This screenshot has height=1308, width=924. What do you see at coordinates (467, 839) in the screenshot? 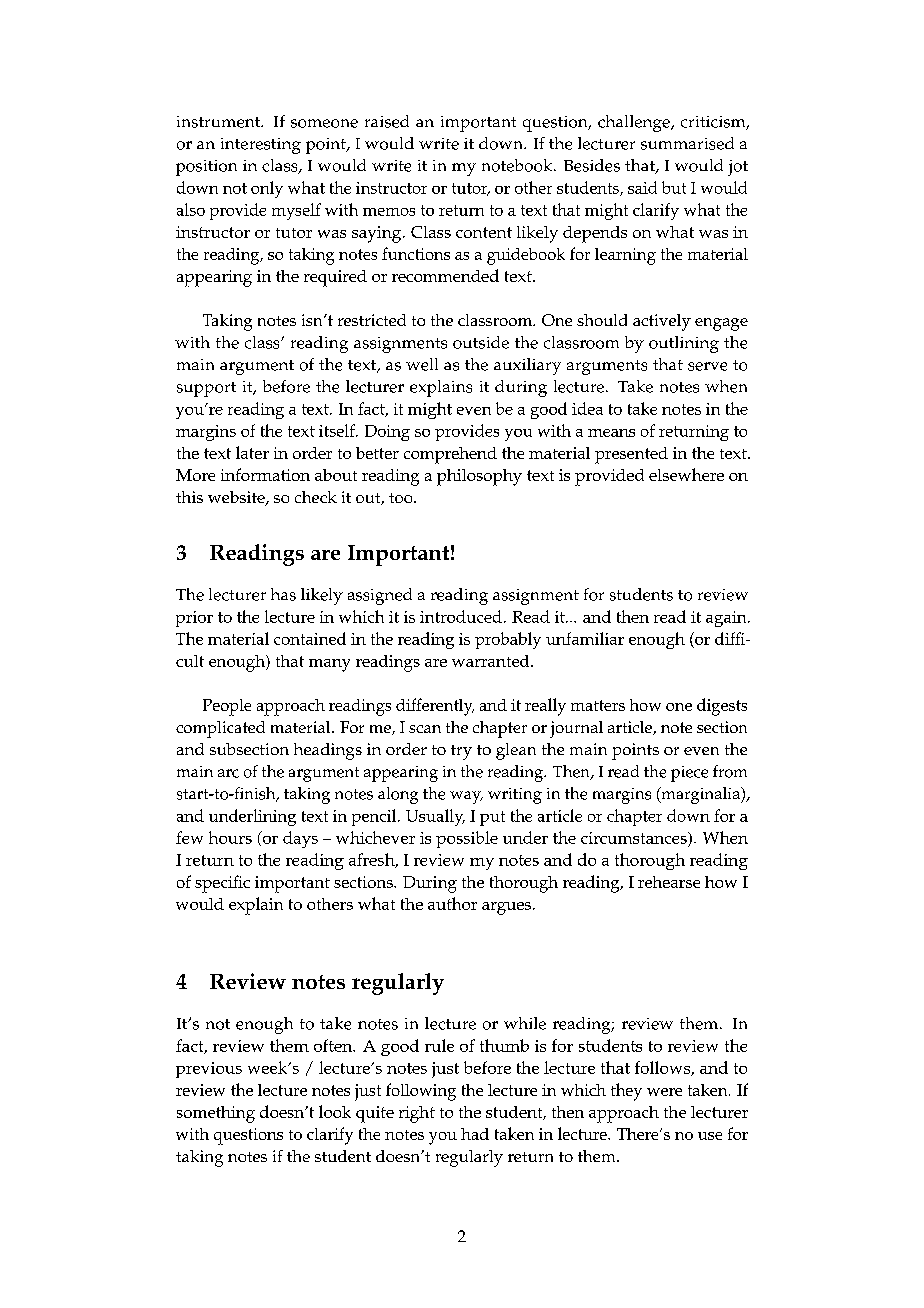
I see `possible` at bounding box center [467, 839].
